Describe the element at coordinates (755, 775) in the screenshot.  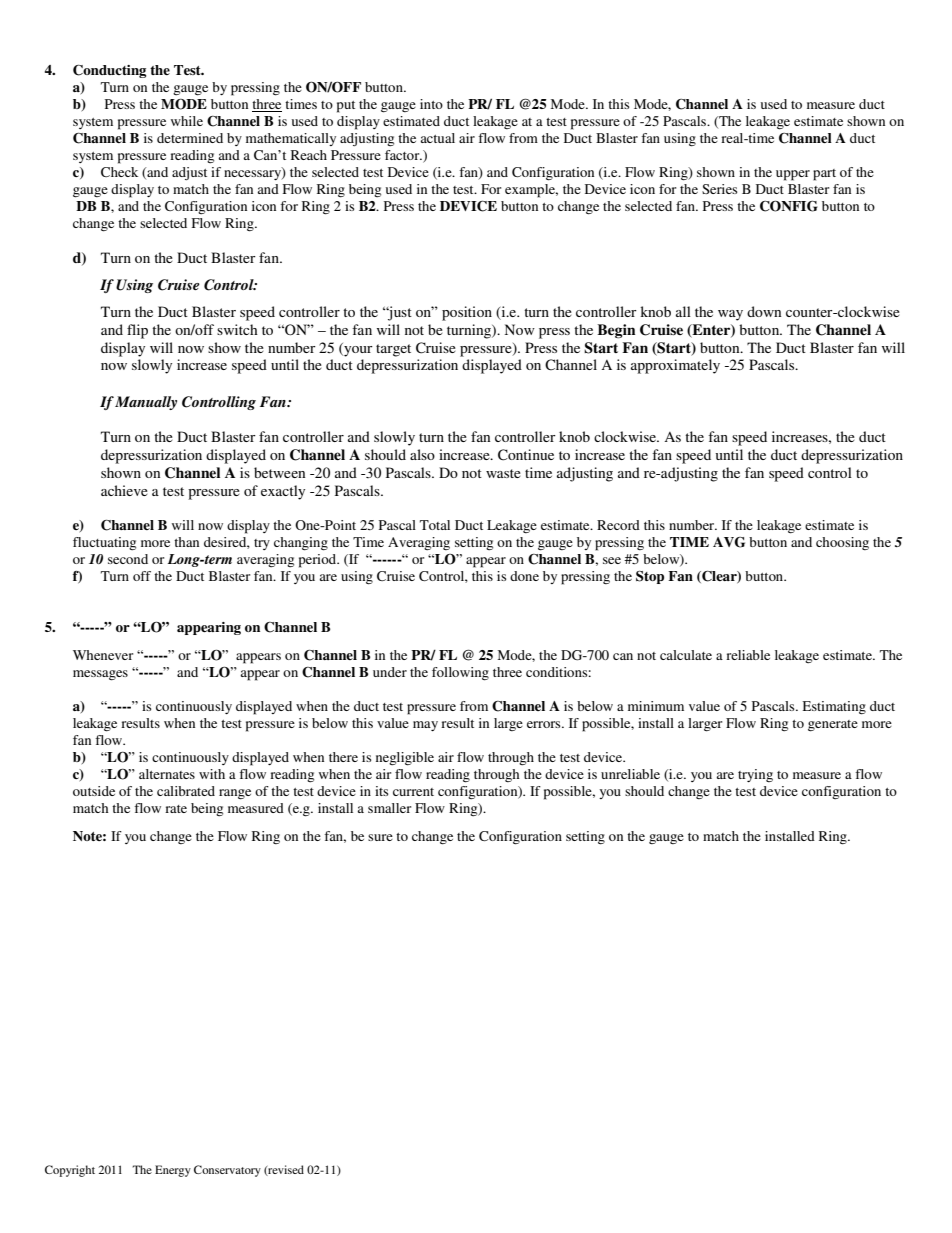
I see `trying` at that location.
